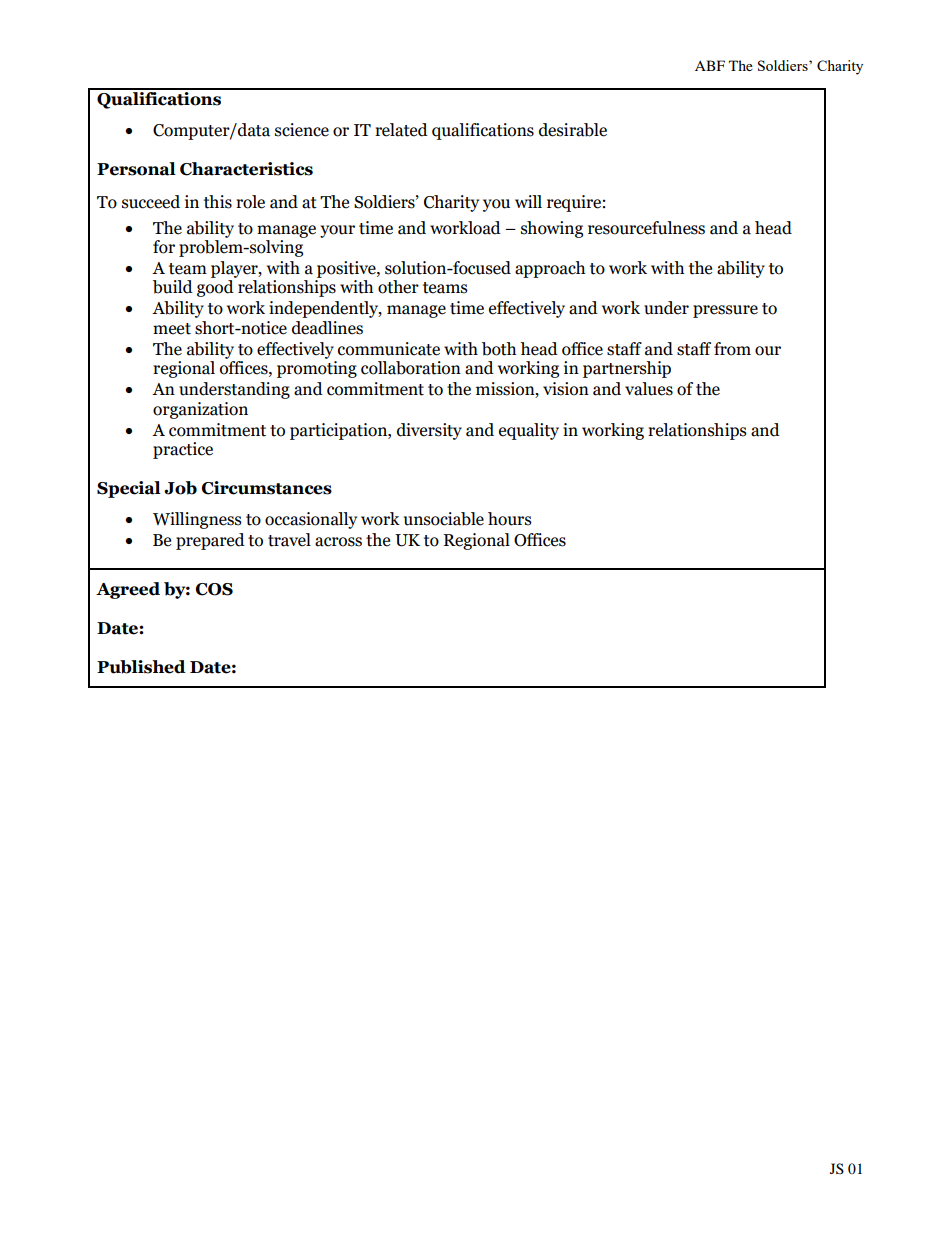 The height and width of the document is (1233, 952). Describe the element at coordinates (141, 667) in the document. I see `Published` at that location.
